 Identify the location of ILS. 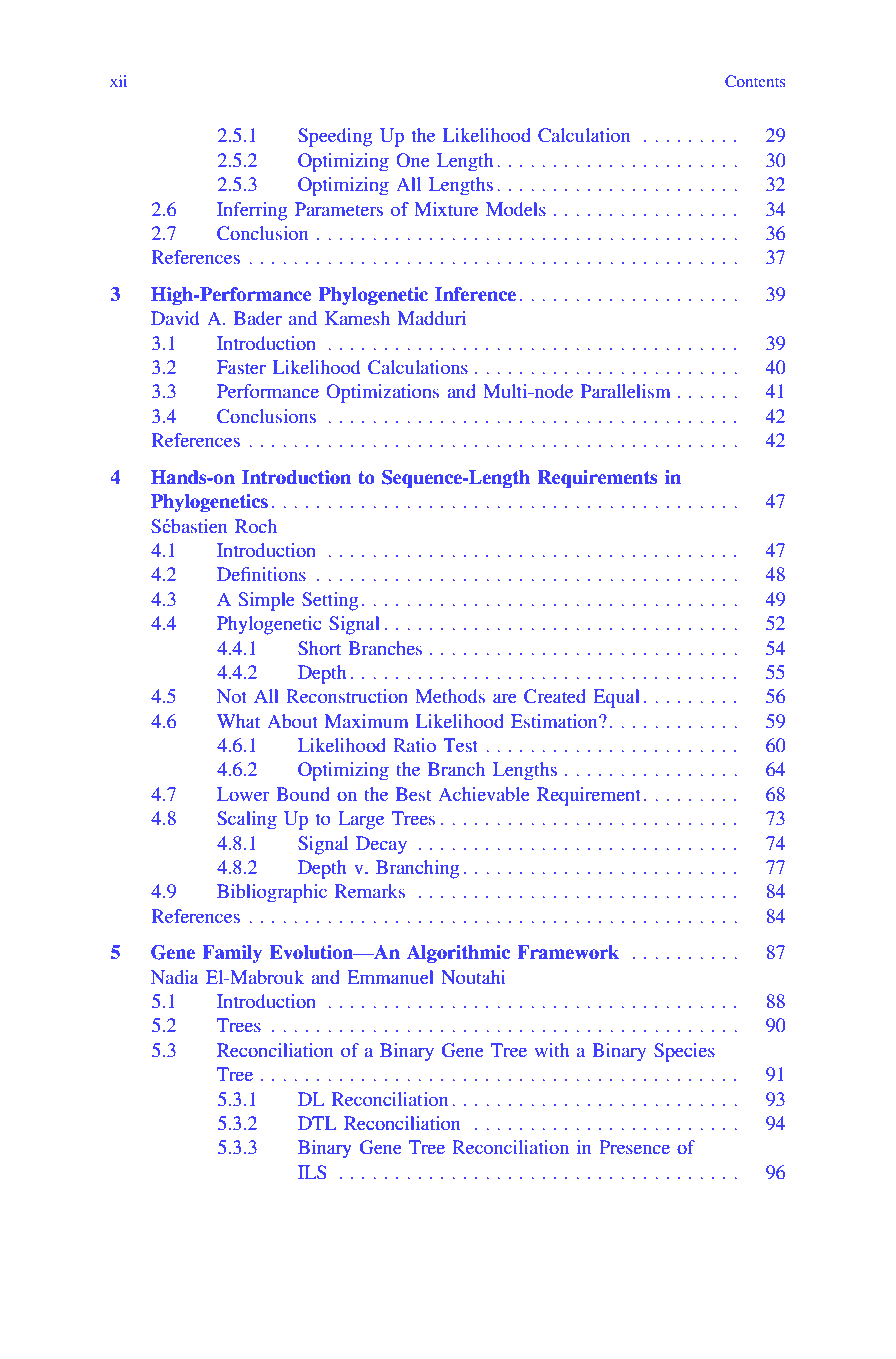
(312, 1172).
